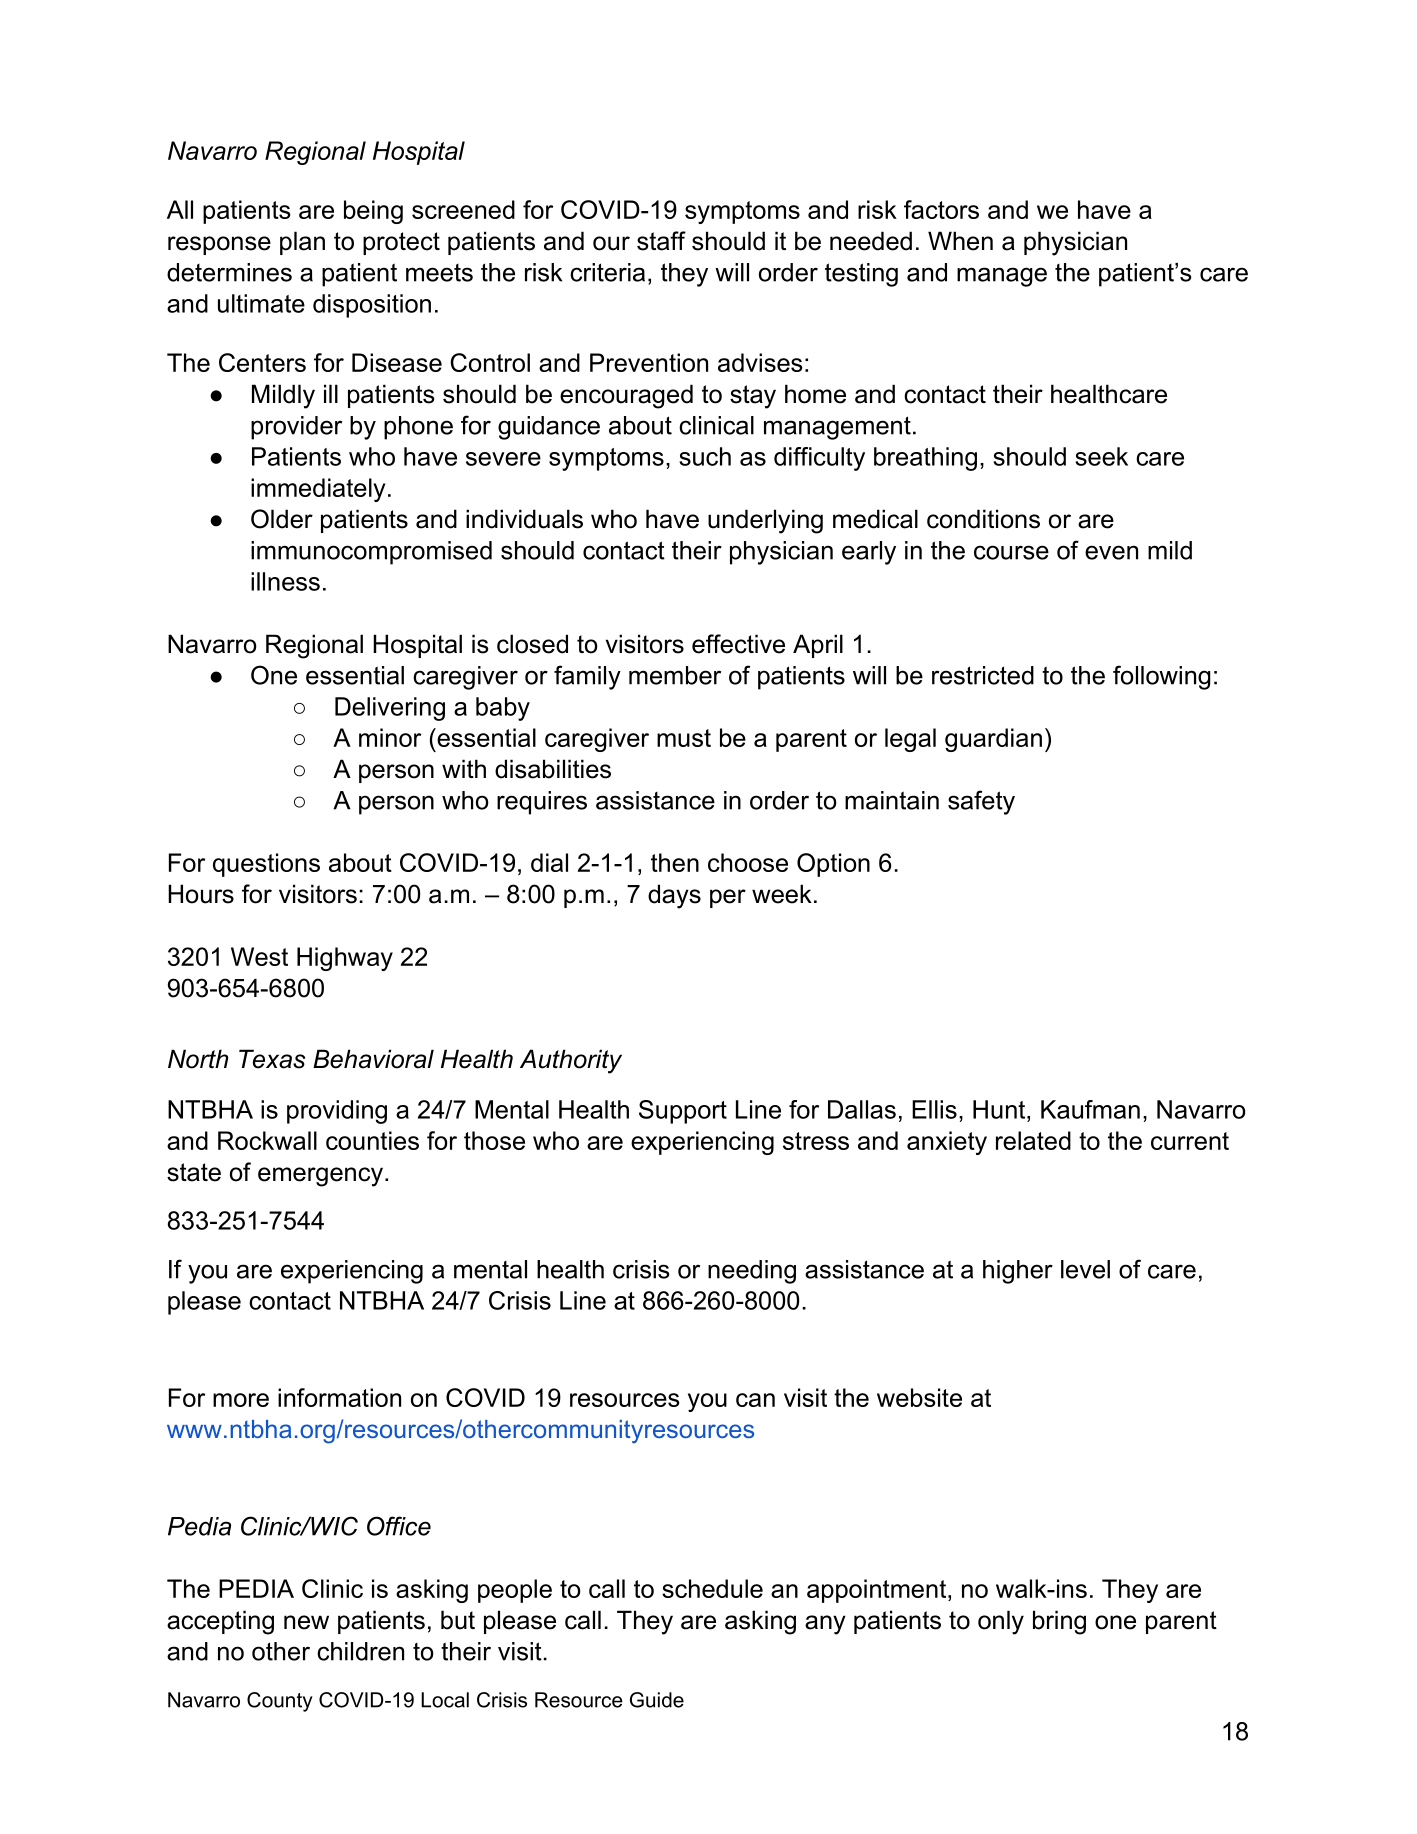 The image size is (1417, 1834). I want to click on Delivering, so click(390, 709).
